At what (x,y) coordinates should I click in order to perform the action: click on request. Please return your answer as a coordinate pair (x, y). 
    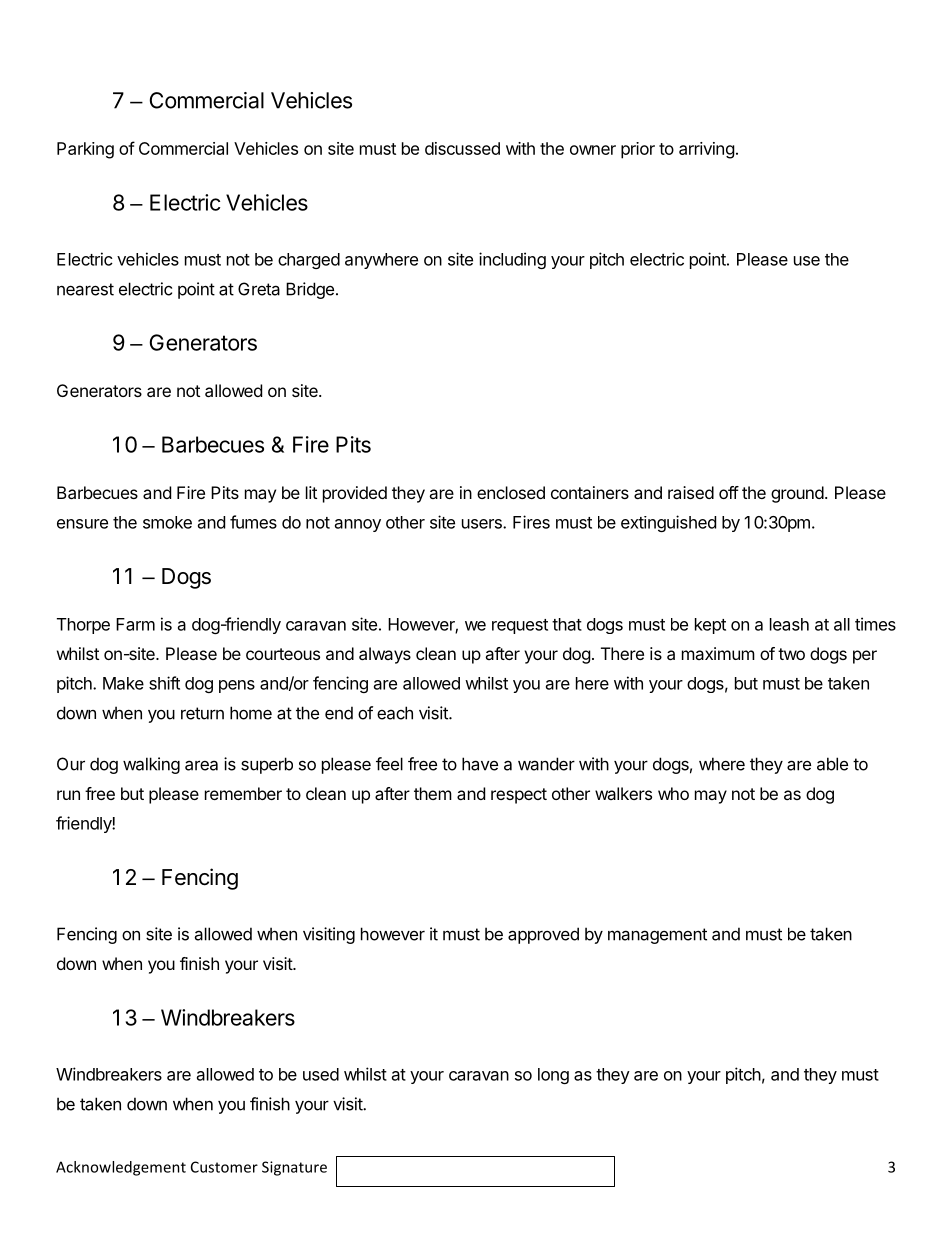
    Looking at the image, I should click on (520, 626).
